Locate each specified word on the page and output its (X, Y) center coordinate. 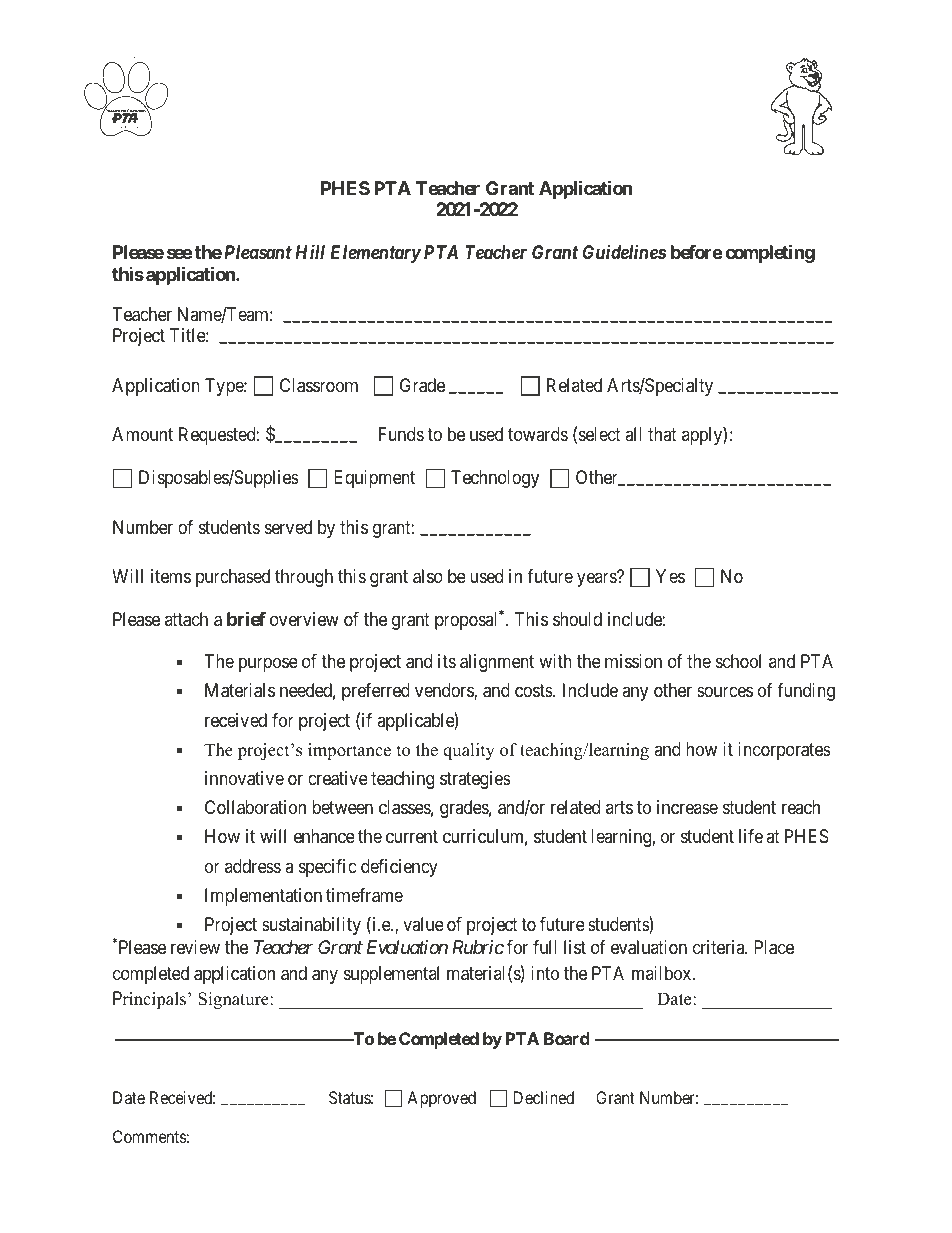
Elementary (375, 254)
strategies (475, 780)
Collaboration (255, 807)
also (428, 576)
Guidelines (624, 252)
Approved (441, 1099)
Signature (234, 1000)
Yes (670, 576)
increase (687, 807)
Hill (310, 251)
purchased (233, 578)
